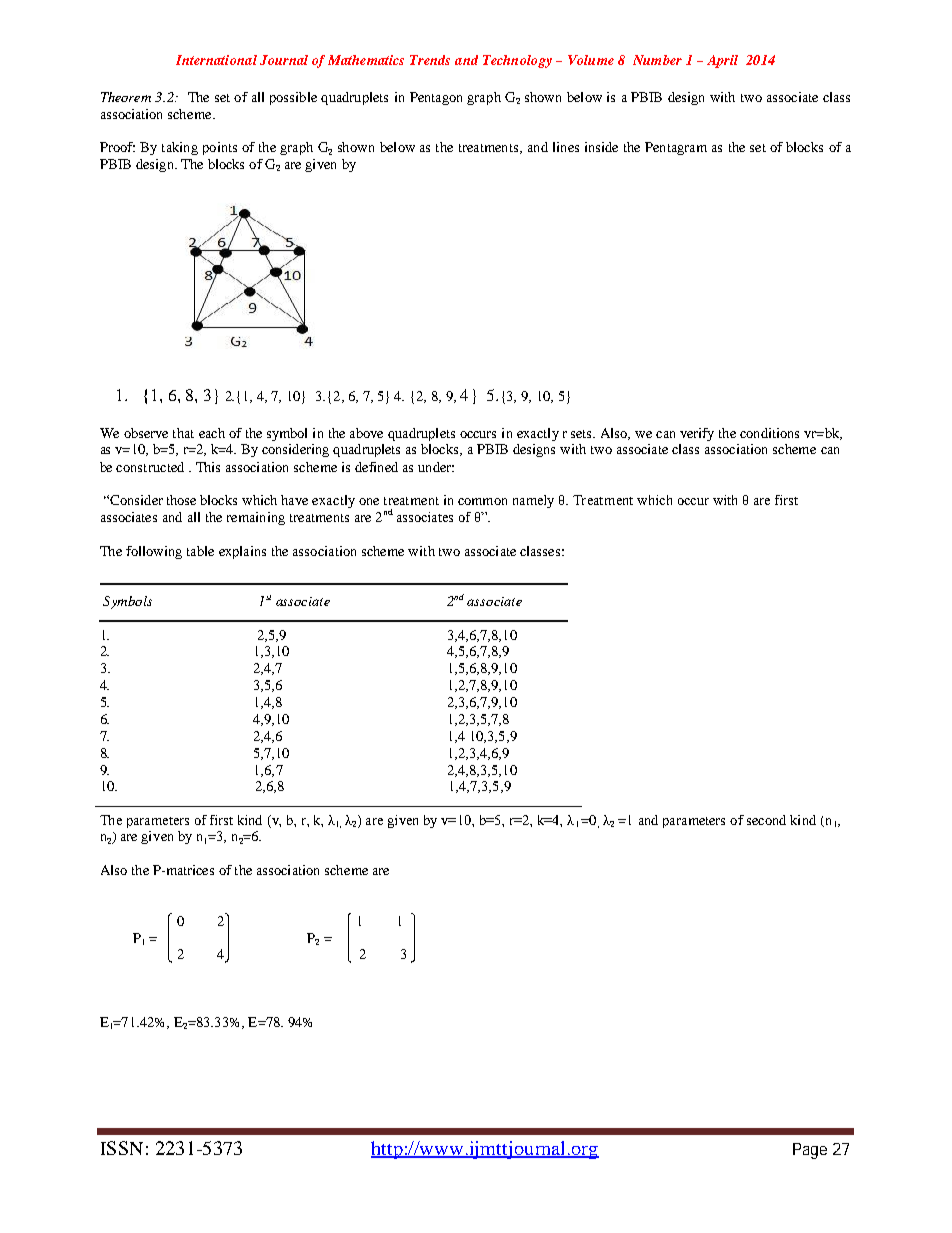 The image size is (952, 1233). Describe the element at coordinates (766, 820) in the screenshot. I see `second` at that location.
